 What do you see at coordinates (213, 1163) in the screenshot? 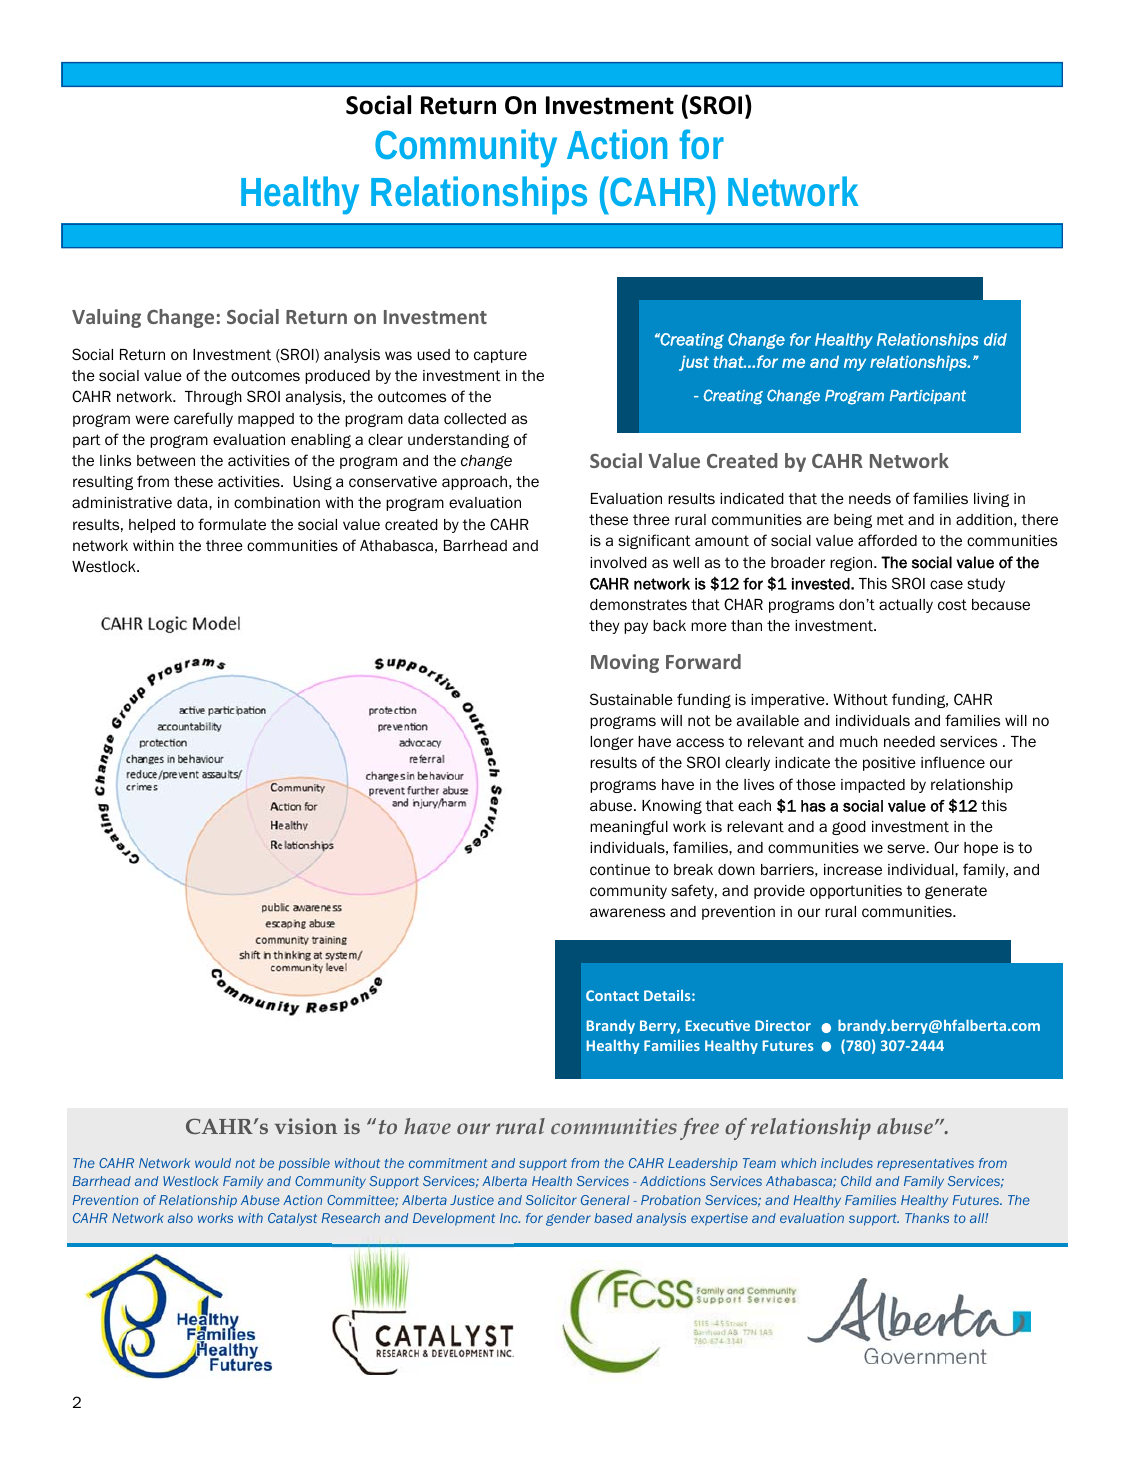
I see `would` at bounding box center [213, 1163].
